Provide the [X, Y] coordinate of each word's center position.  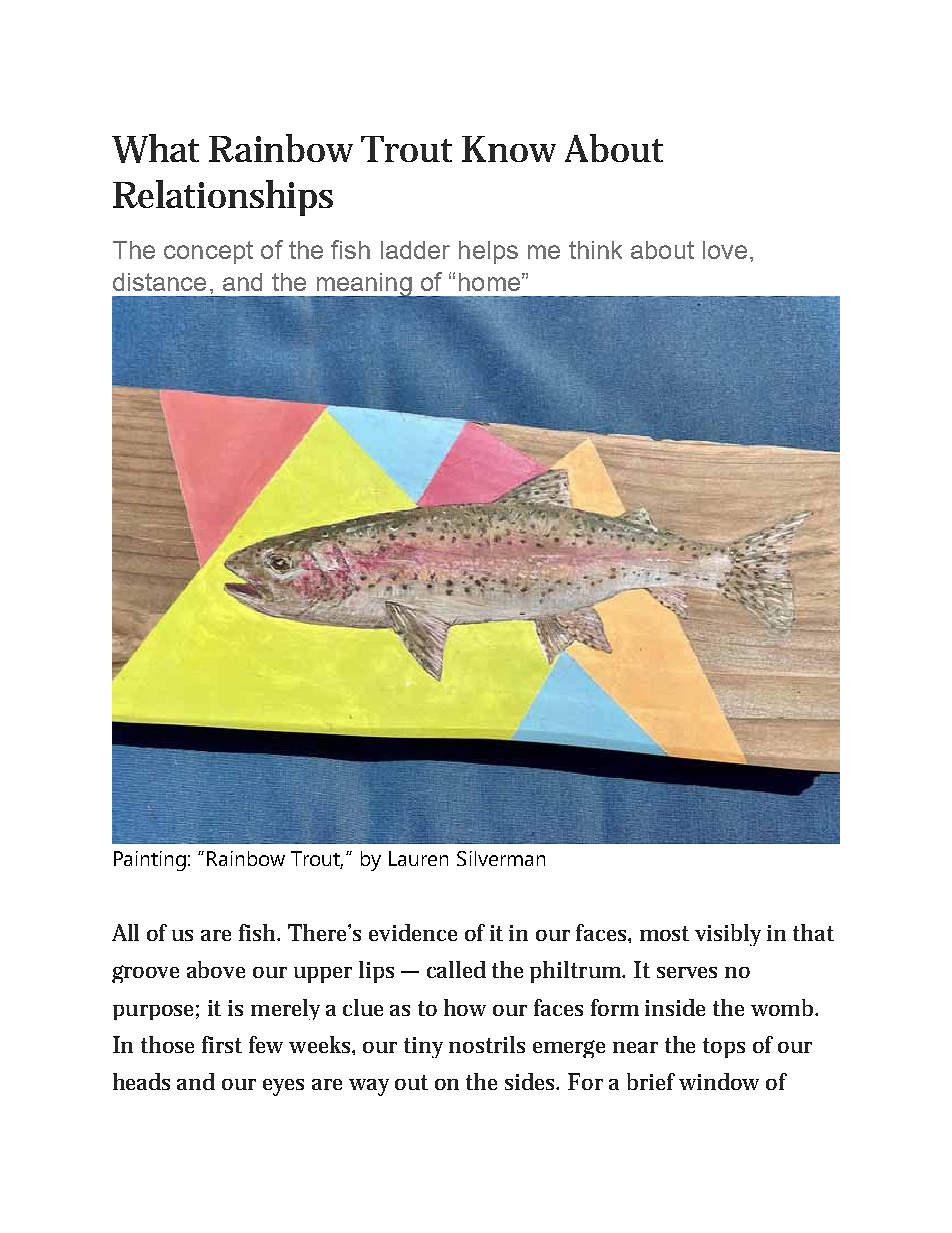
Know [509, 149]
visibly [728, 935]
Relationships [223, 198]
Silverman [501, 858]
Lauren [418, 858]
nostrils [487, 1044]
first [222, 1044]
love [725, 250]
